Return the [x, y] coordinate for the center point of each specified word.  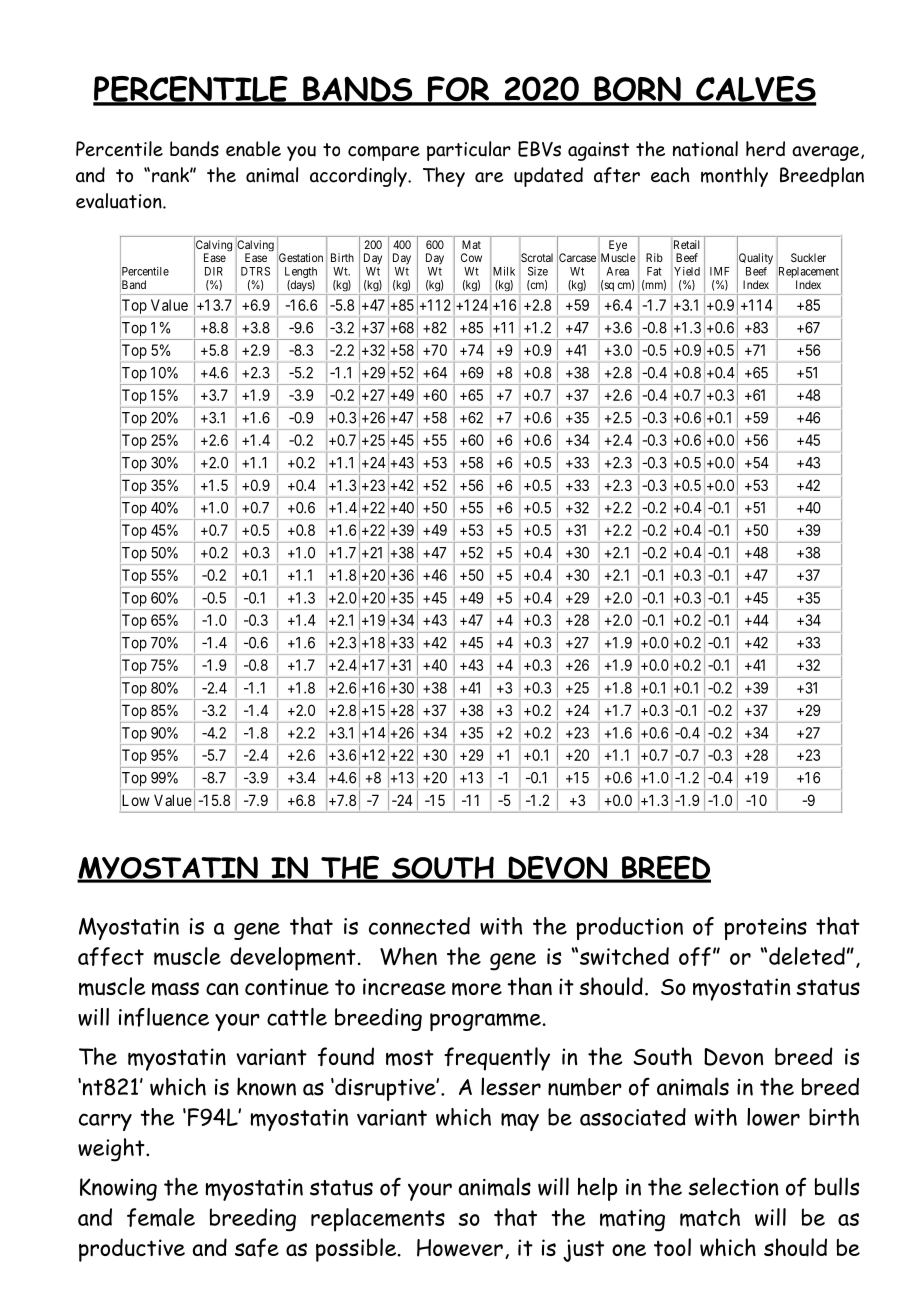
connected [419, 926]
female [161, 1217]
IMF [720, 271]
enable [253, 149]
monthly [734, 177]
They [444, 177]
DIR [214, 271]
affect [111, 956]
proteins [765, 929]
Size [538, 271]
